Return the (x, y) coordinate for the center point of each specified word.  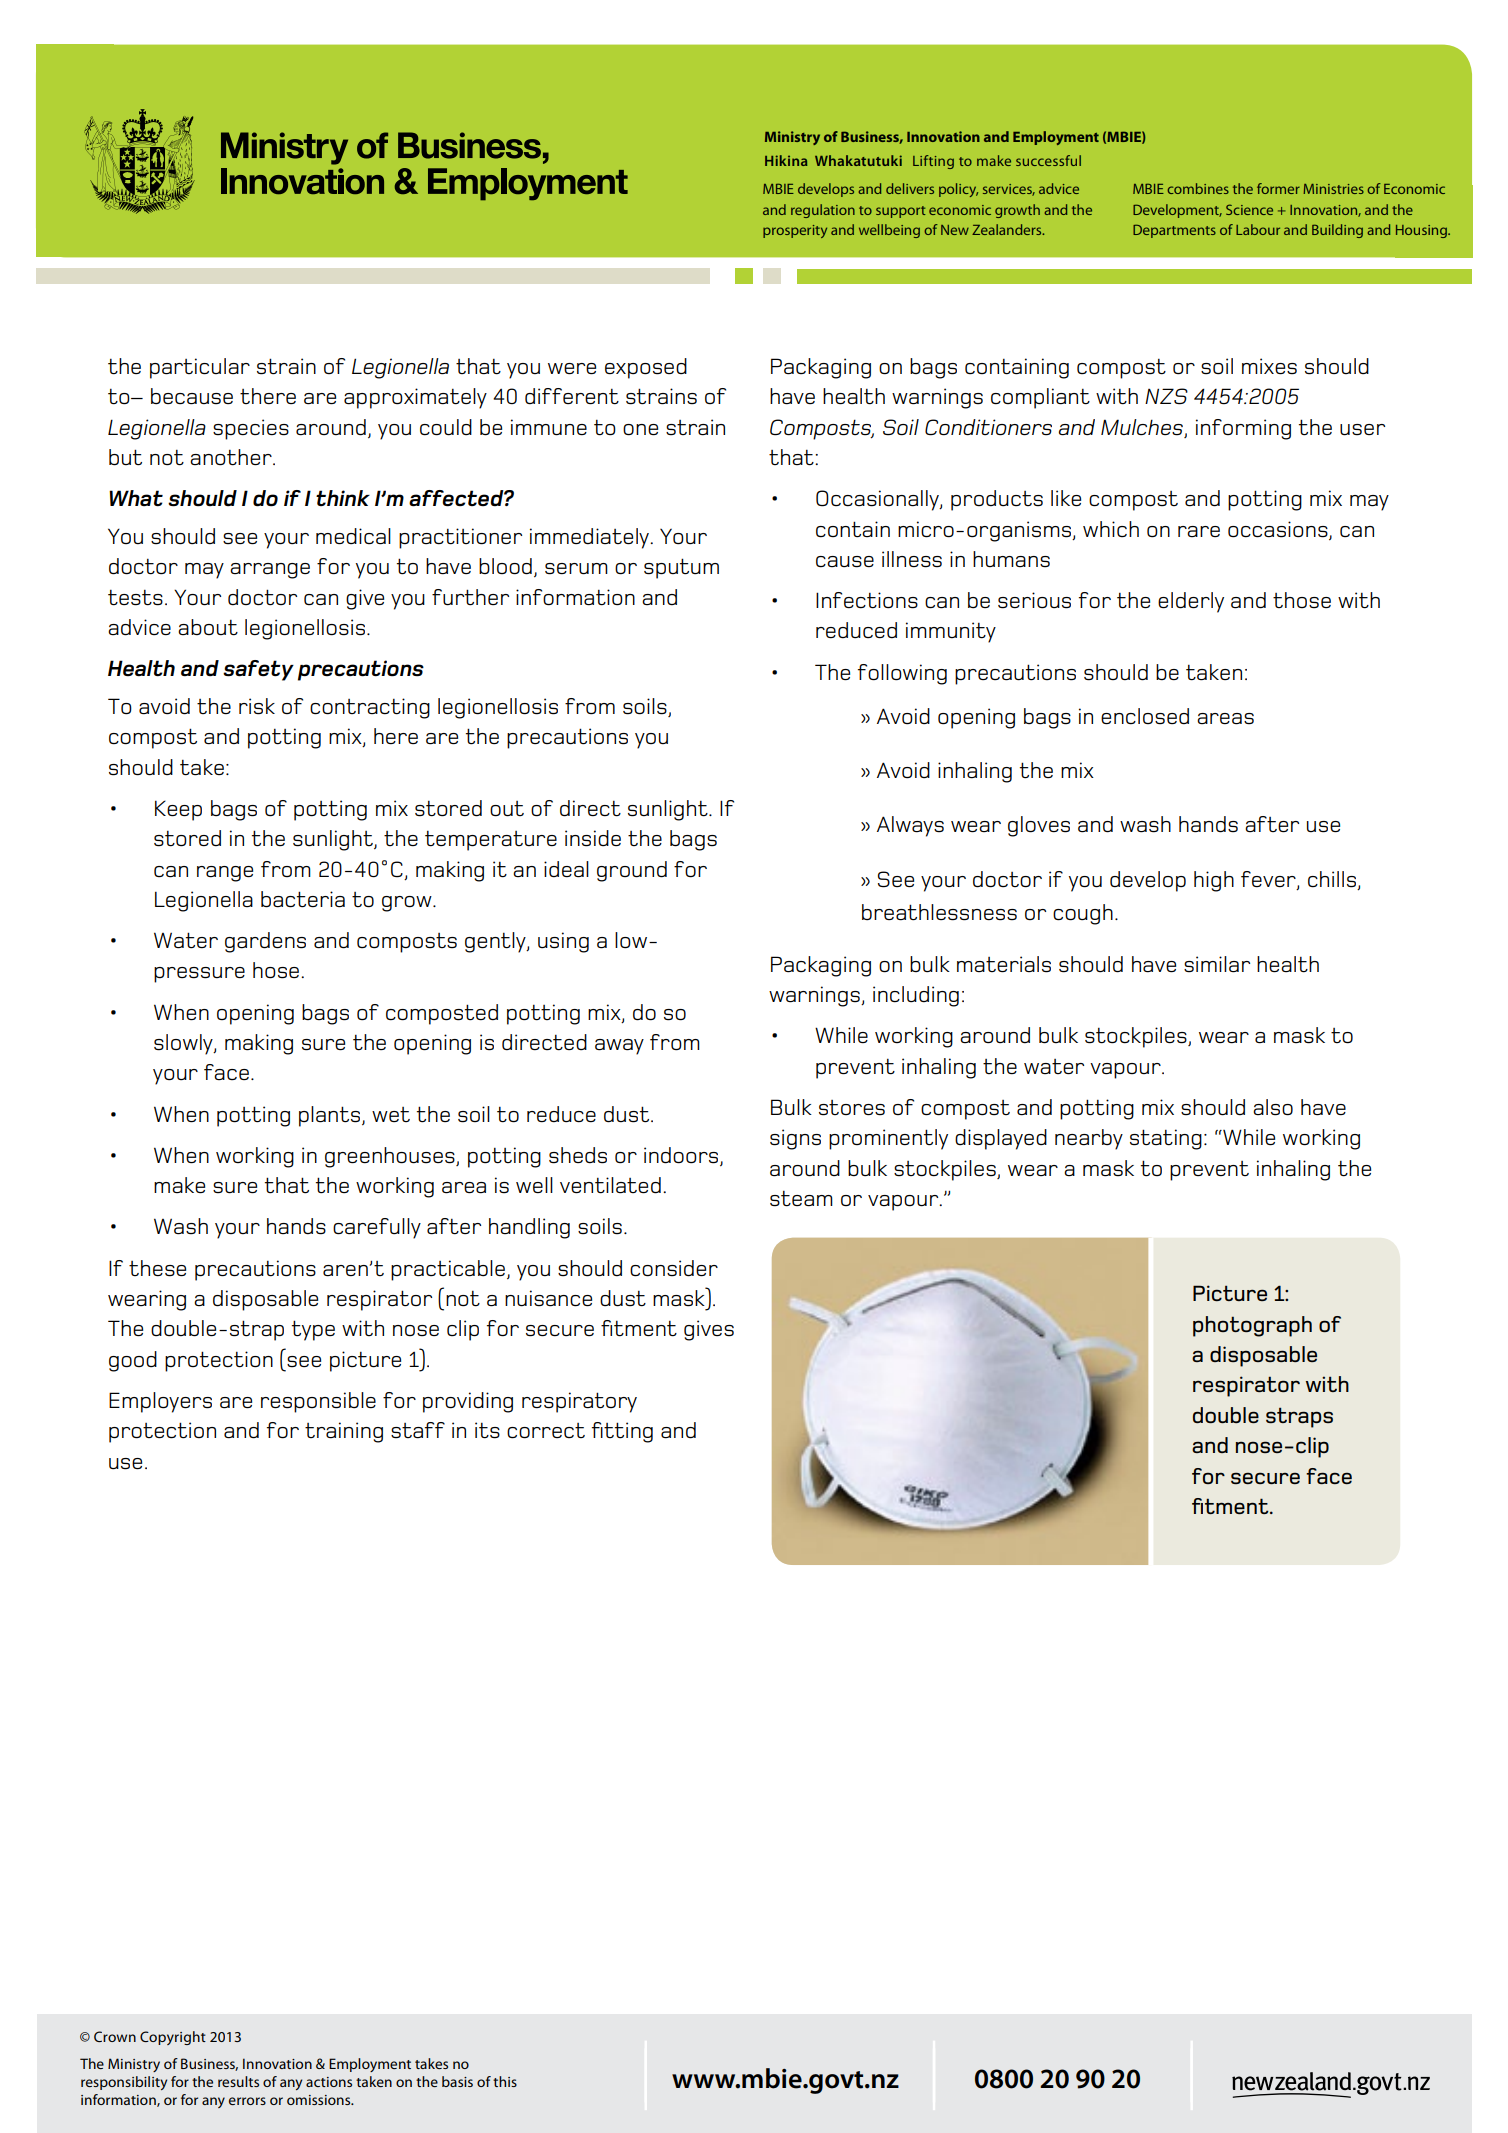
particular (200, 368)
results (238, 2081)
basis (457, 2081)
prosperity (795, 231)
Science (1249, 209)
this (505, 2081)
